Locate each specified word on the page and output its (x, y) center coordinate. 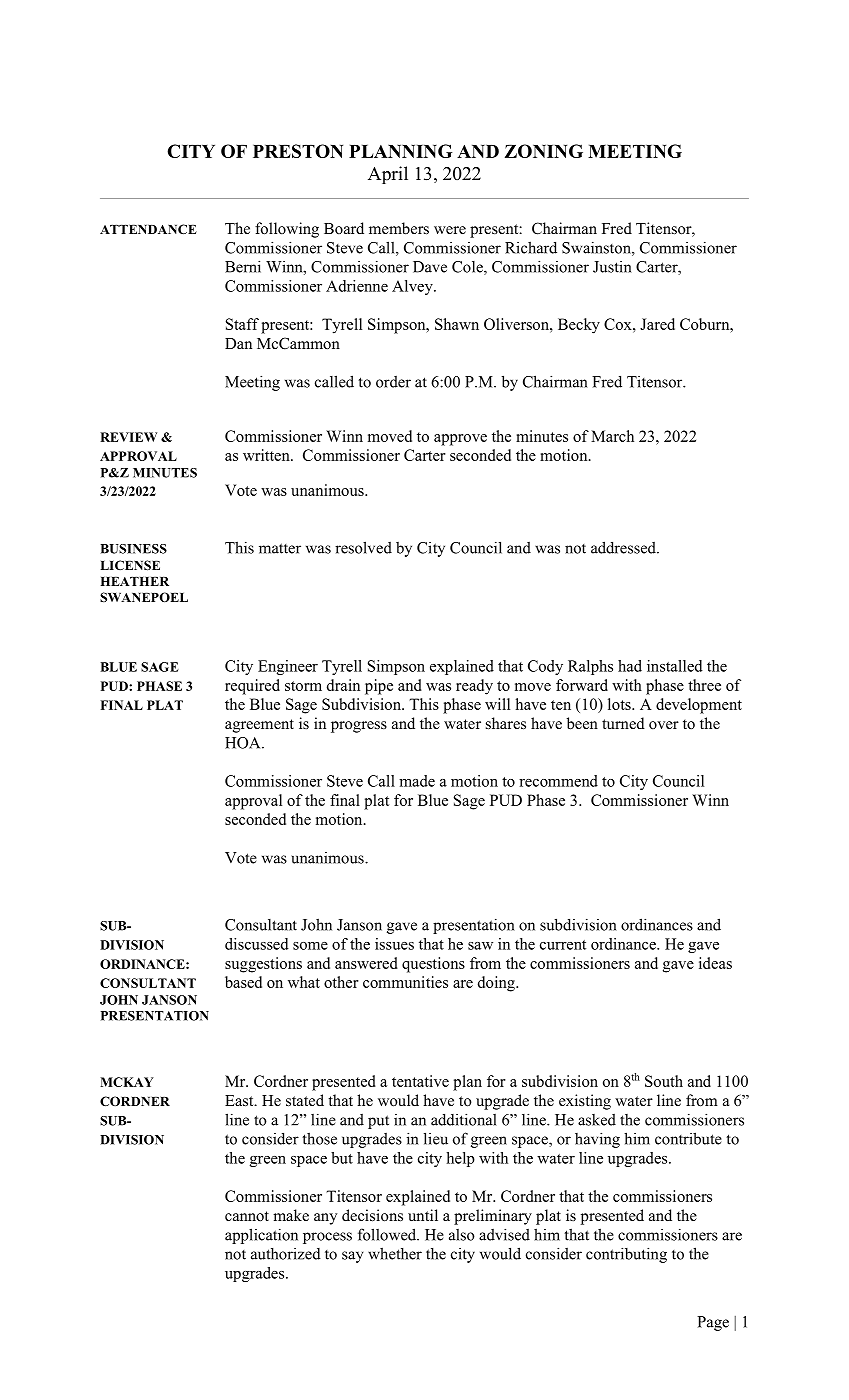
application (261, 1236)
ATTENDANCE (148, 229)
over (664, 725)
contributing (626, 1255)
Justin (612, 267)
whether (395, 1253)
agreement (259, 726)
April (388, 175)
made (417, 781)
